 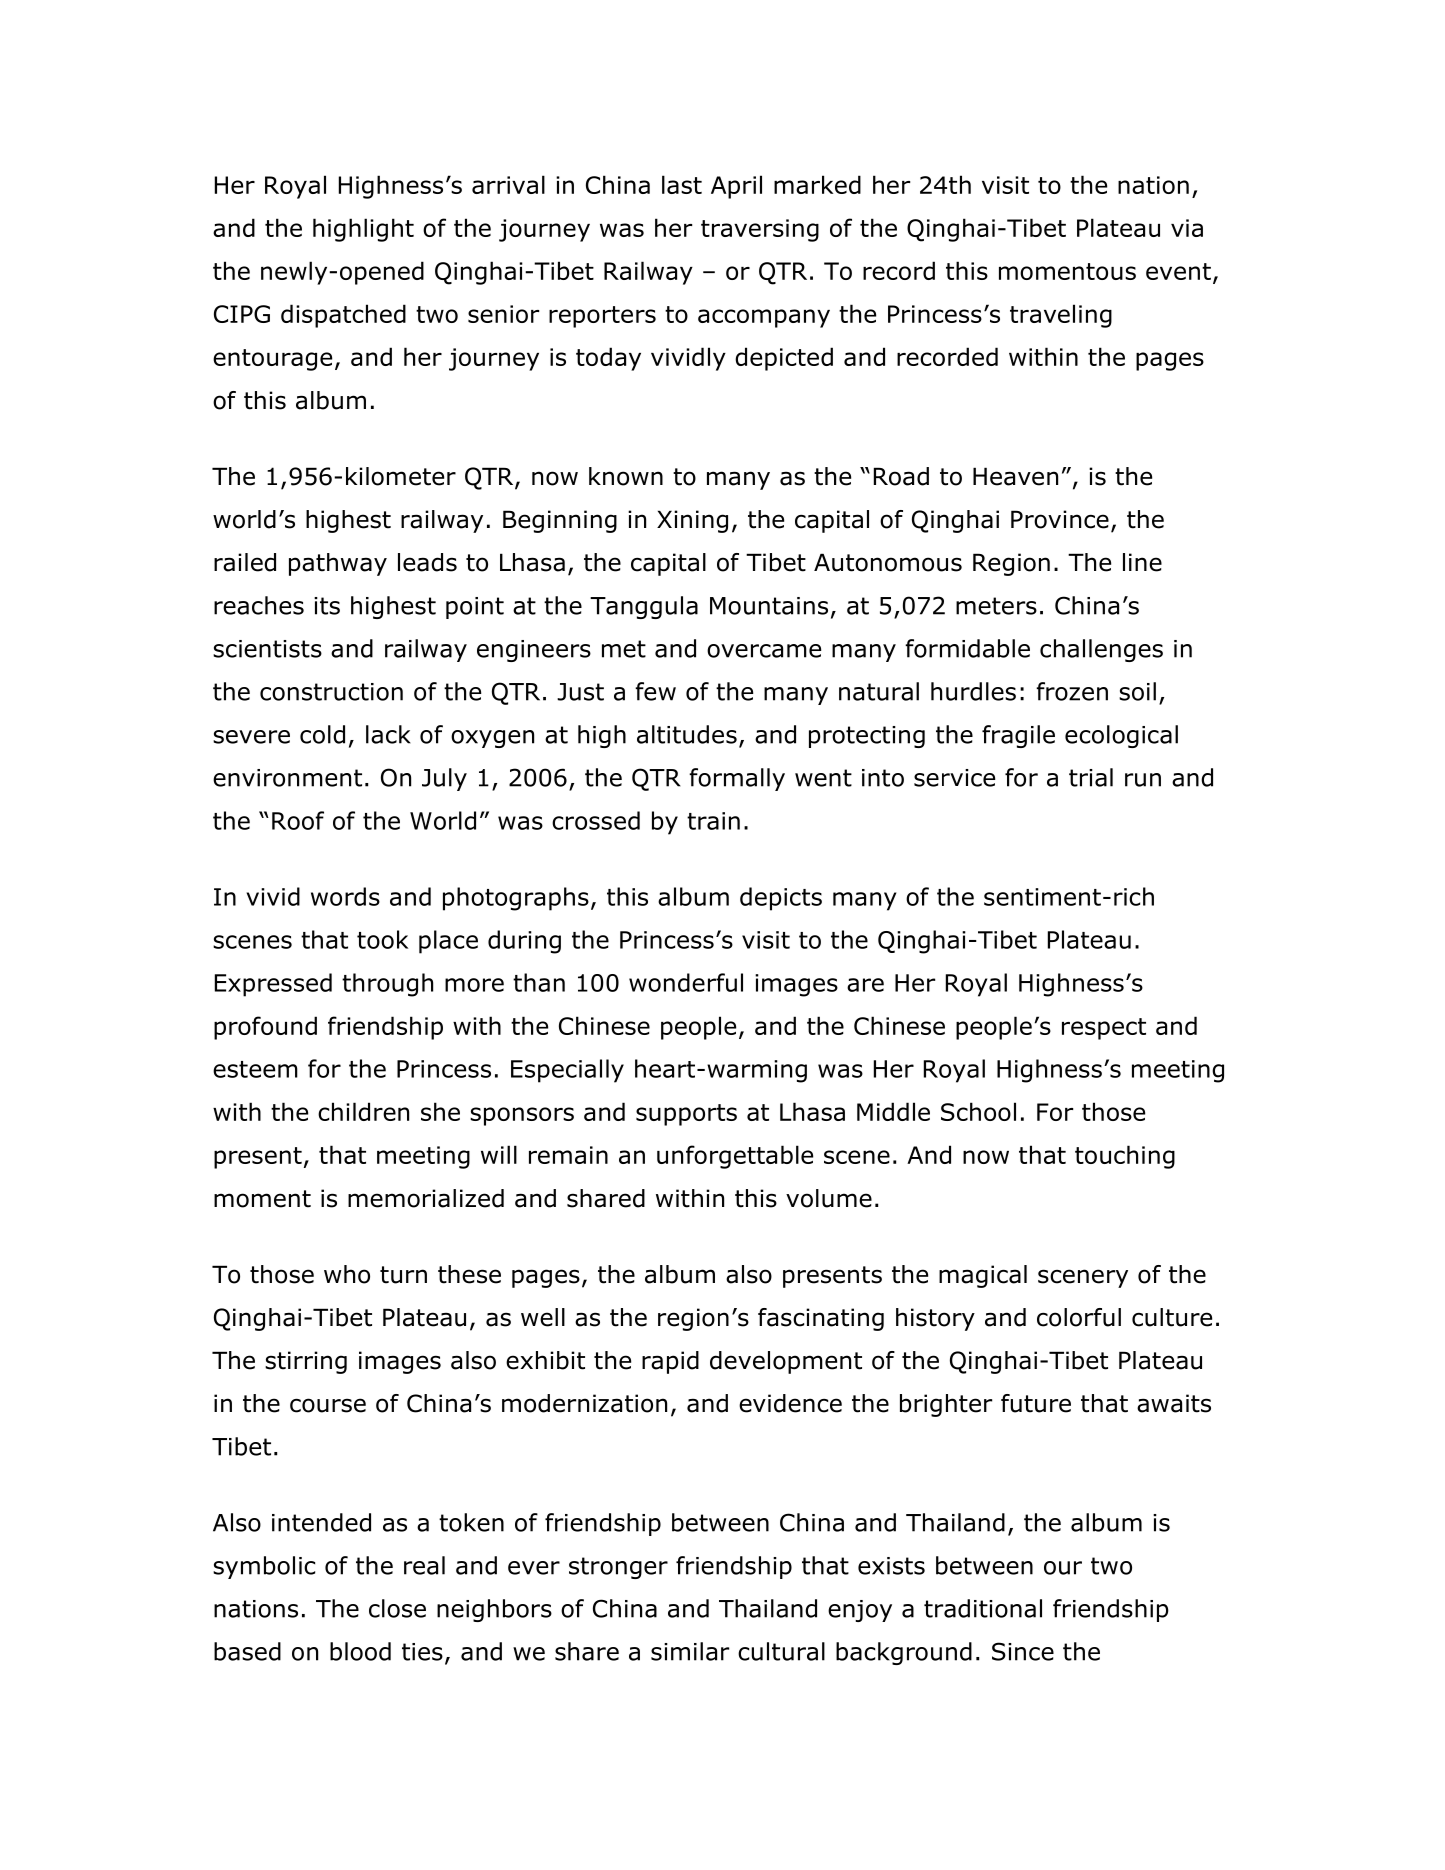 I want to click on traveling, so click(x=1061, y=316).
